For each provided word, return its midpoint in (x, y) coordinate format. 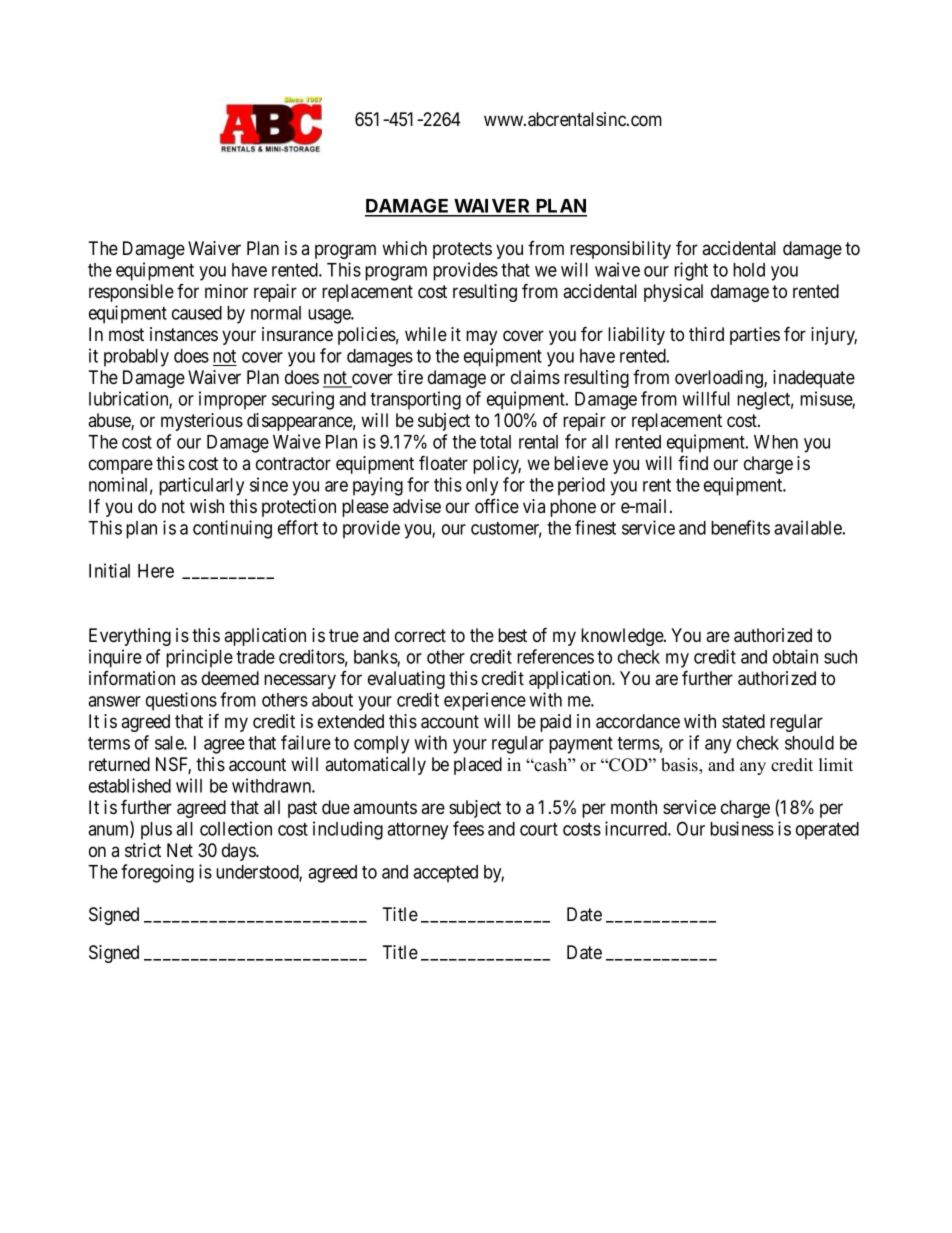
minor (226, 291)
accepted (445, 874)
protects (462, 250)
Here (156, 571)
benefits (740, 527)
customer (506, 529)
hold (749, 270)
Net (180, 850)
